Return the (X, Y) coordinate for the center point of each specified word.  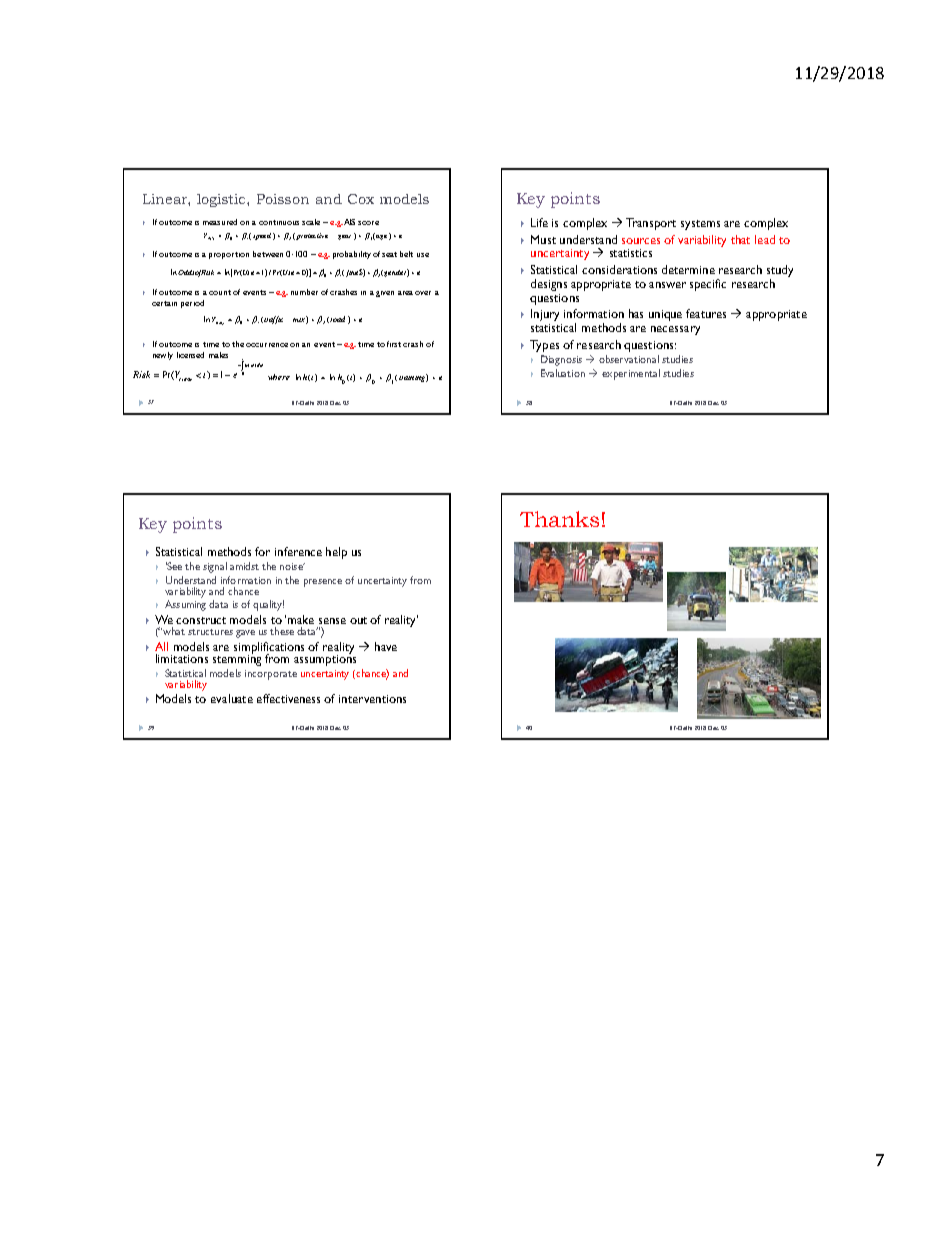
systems (700, 225)
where (279, 377)
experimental (631, 374)
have (386, 646)
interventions (372, 699)
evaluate (232, 698)
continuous (279, 222)
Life (539, 222)
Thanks (559, 519)
